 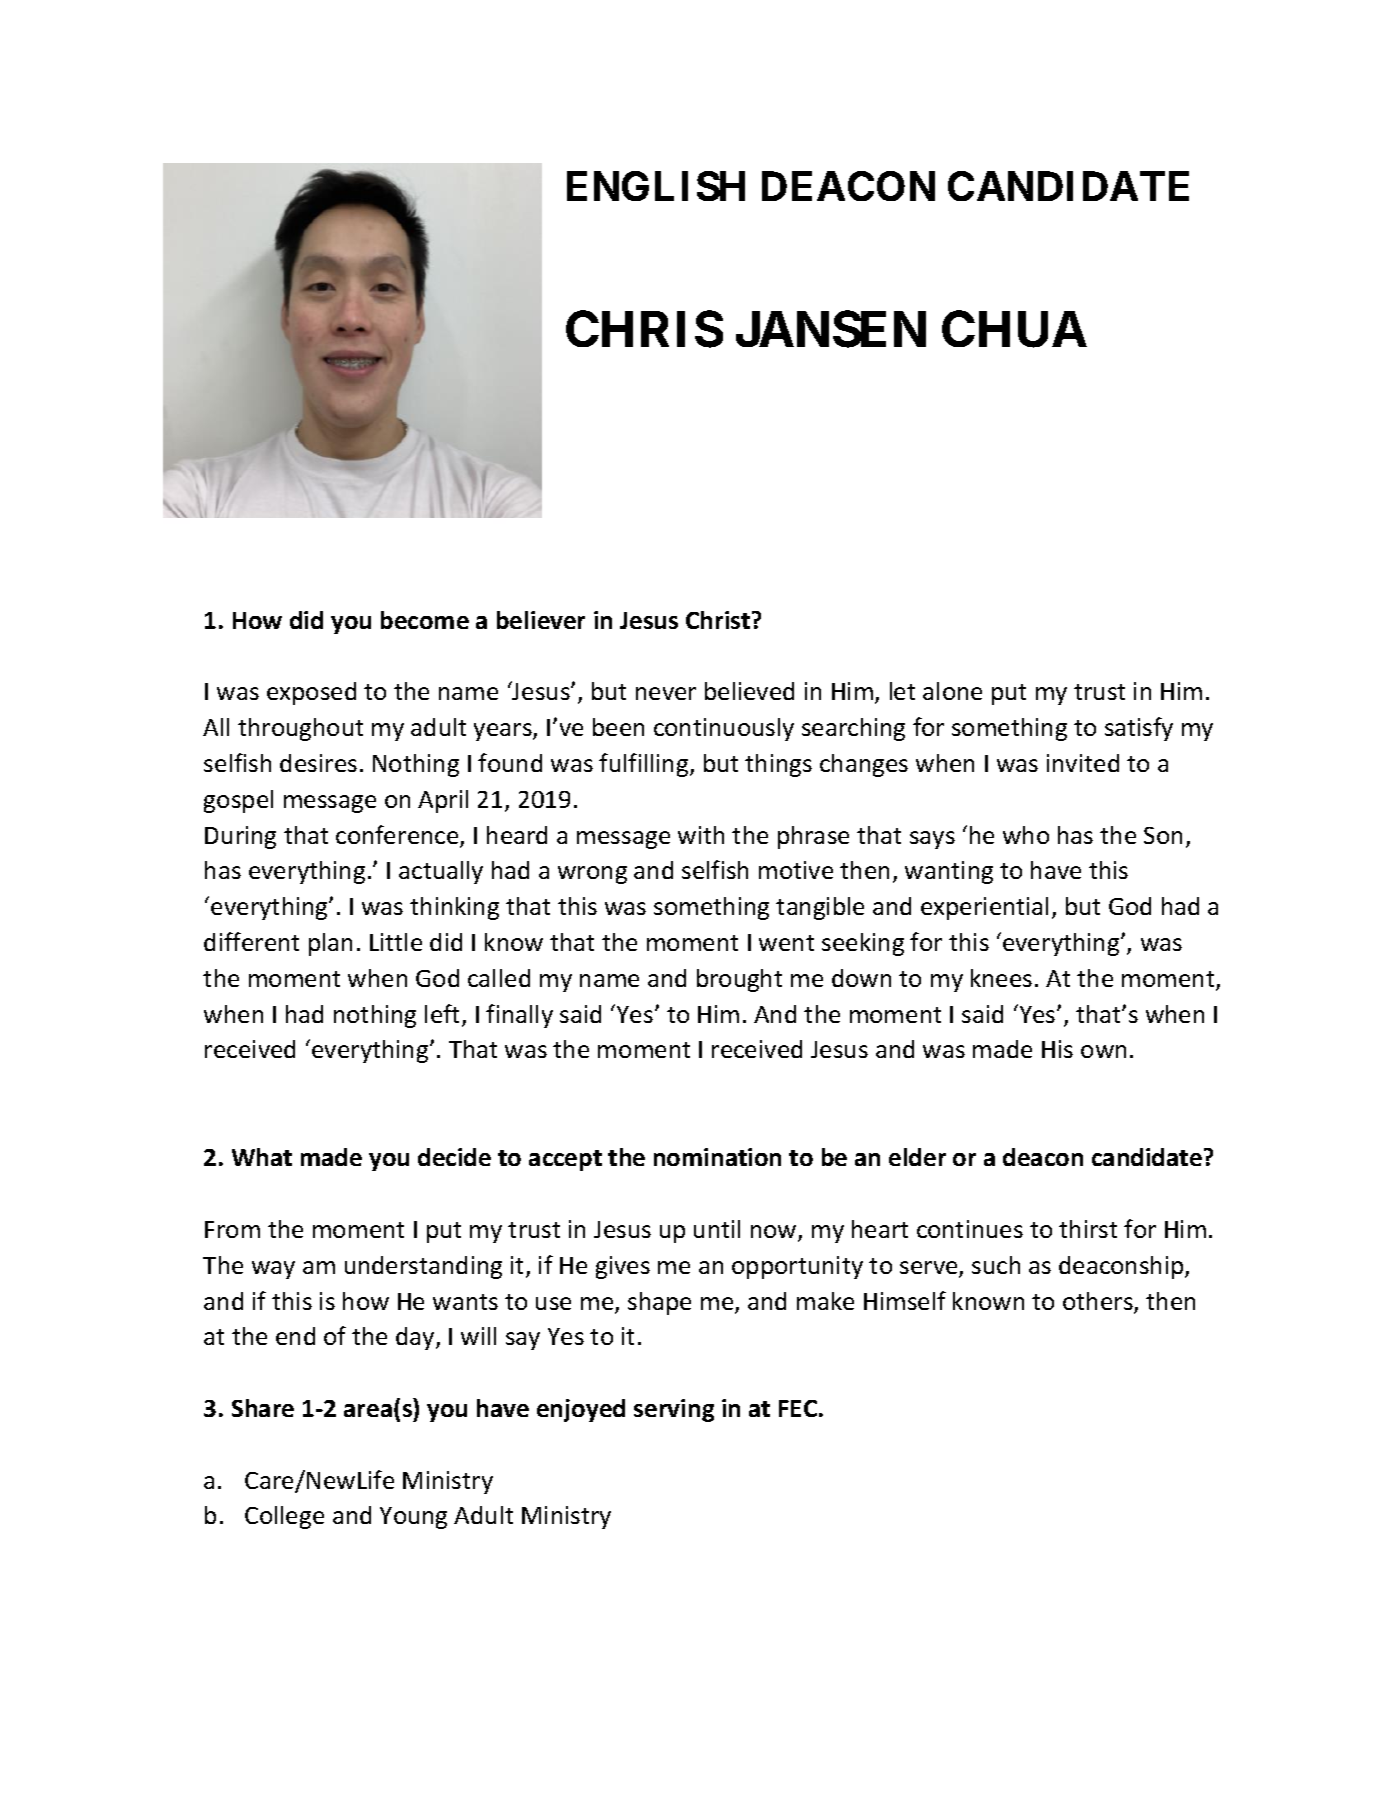 What do you see at coordinates (656, 186) in the document?
I see `ENGLISH` at bounding box center [656, 186].
